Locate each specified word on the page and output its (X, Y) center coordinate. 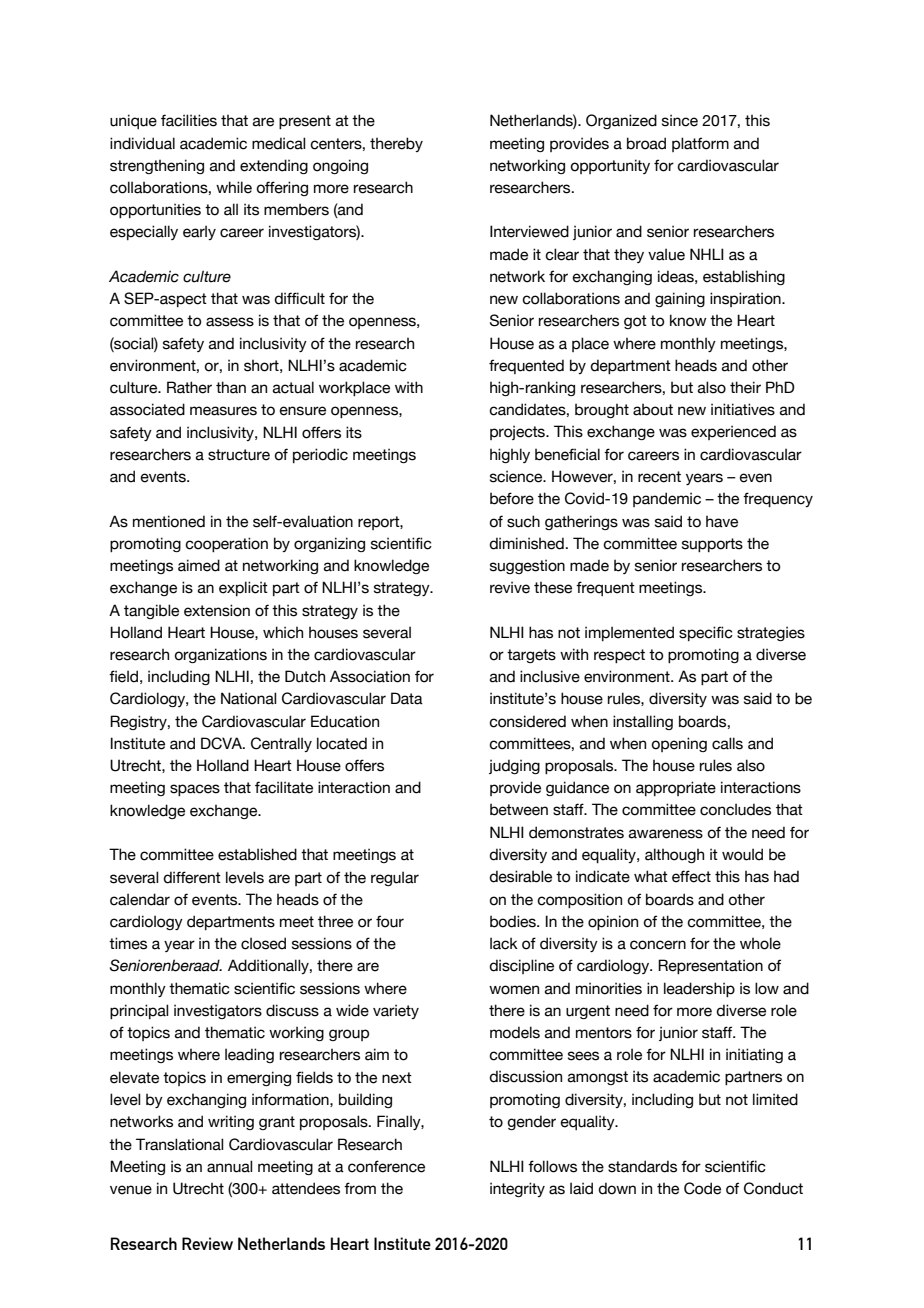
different (192, 877)
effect (691, 876)
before (512, 498)
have (722, 522)
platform (700, 144)
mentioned (169, 521)
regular (395, 878)
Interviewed (529, 231)
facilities (189, 120)
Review (207, 1243)
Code (702, 1188)
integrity (517, 1189)
